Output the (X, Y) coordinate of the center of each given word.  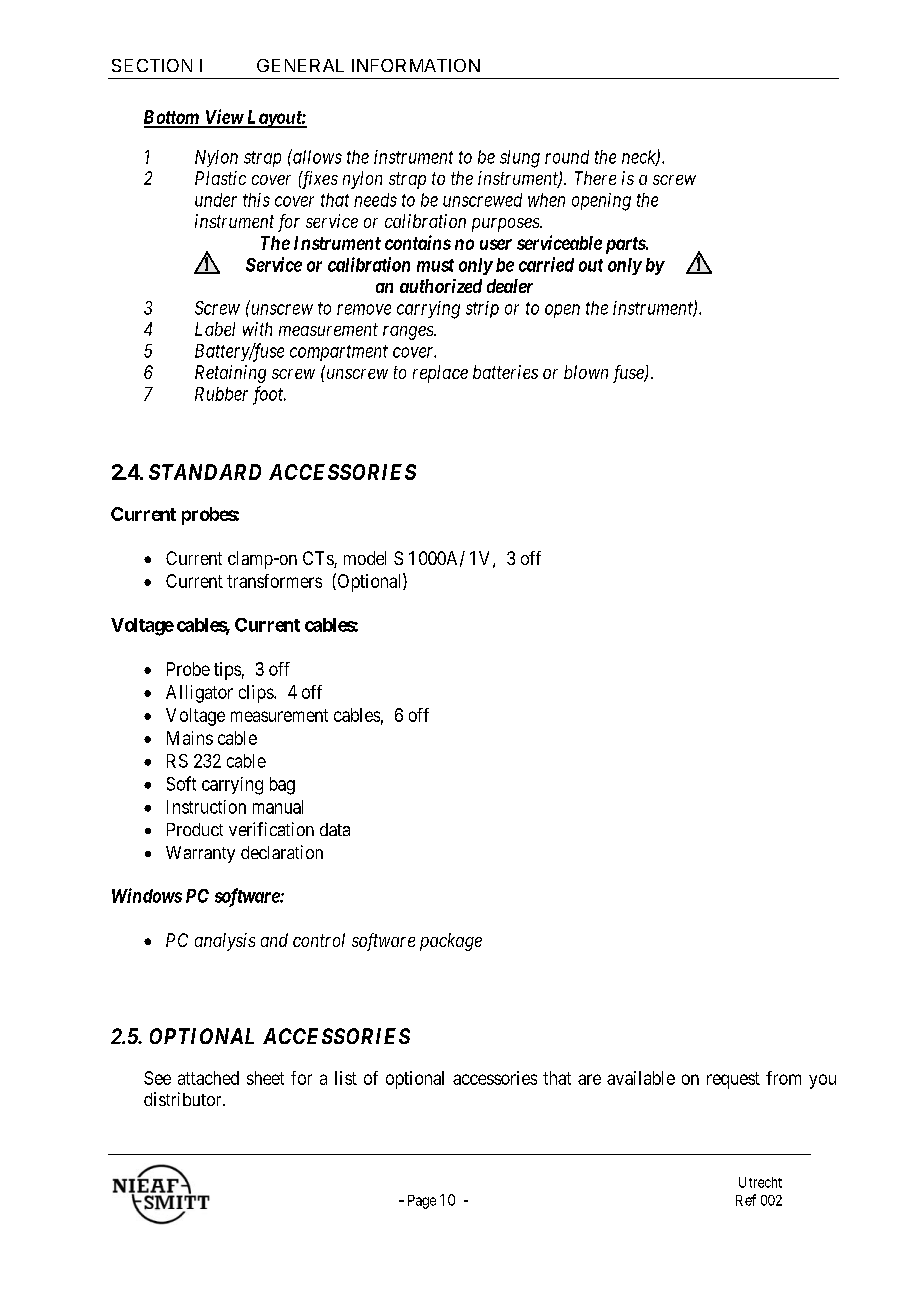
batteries (505, 372)
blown (586, 372)
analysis (225, 942)
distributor (184, 1099)
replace (440, 374)
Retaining (230, 374)
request (733, 1080)
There (595, 178)
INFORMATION (416, 65)
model (365, 558)
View (223, 118)
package (451, 942)
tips (227, 671)
